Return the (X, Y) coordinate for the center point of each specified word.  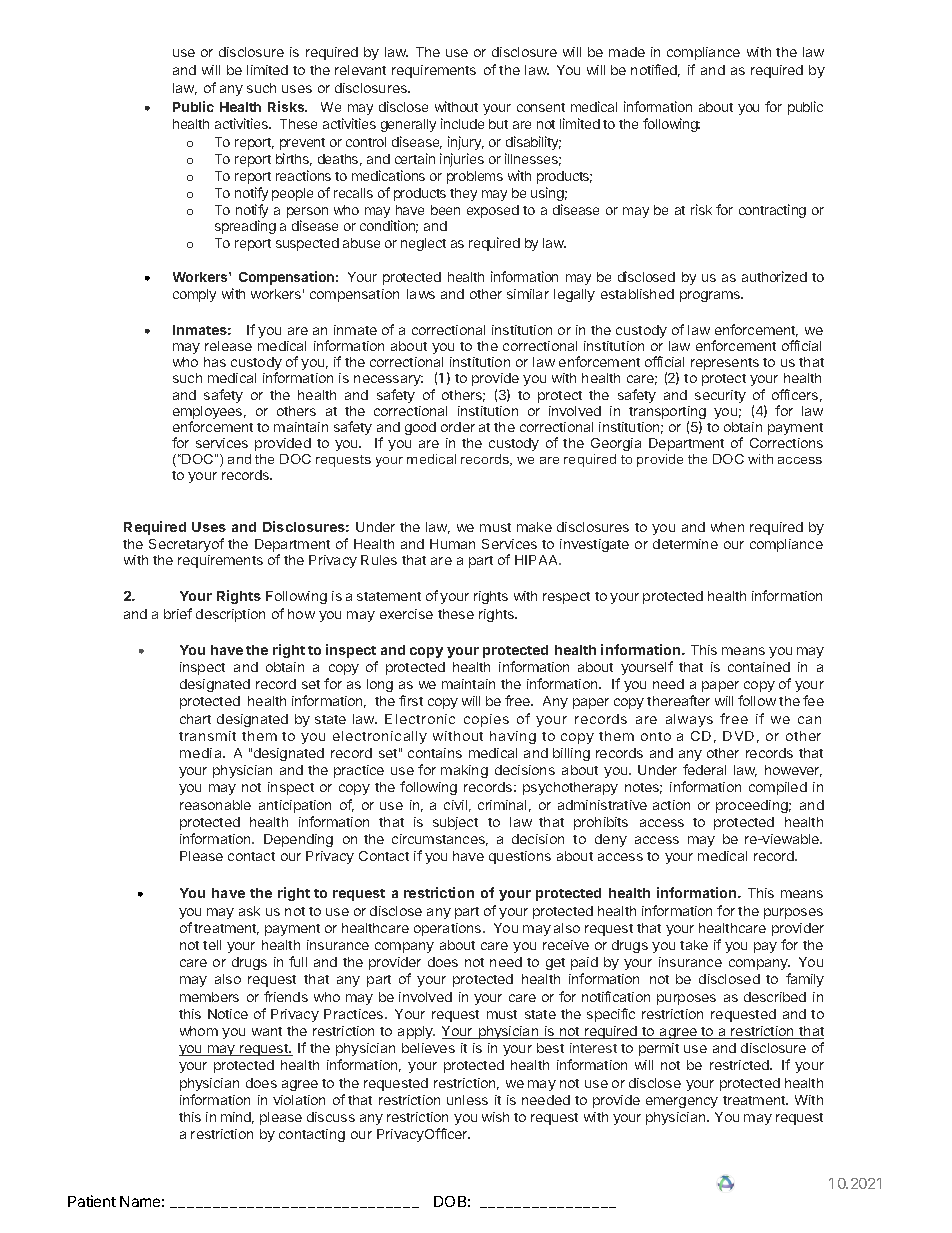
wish (495, 1117)
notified (655, 70)
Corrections (786, 443)
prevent (302, 144)
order (458, 427)
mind (237, 1118)
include (462, 123)
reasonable (215, 805)
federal (704, 769)
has (215, 362)
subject (455, 823)
